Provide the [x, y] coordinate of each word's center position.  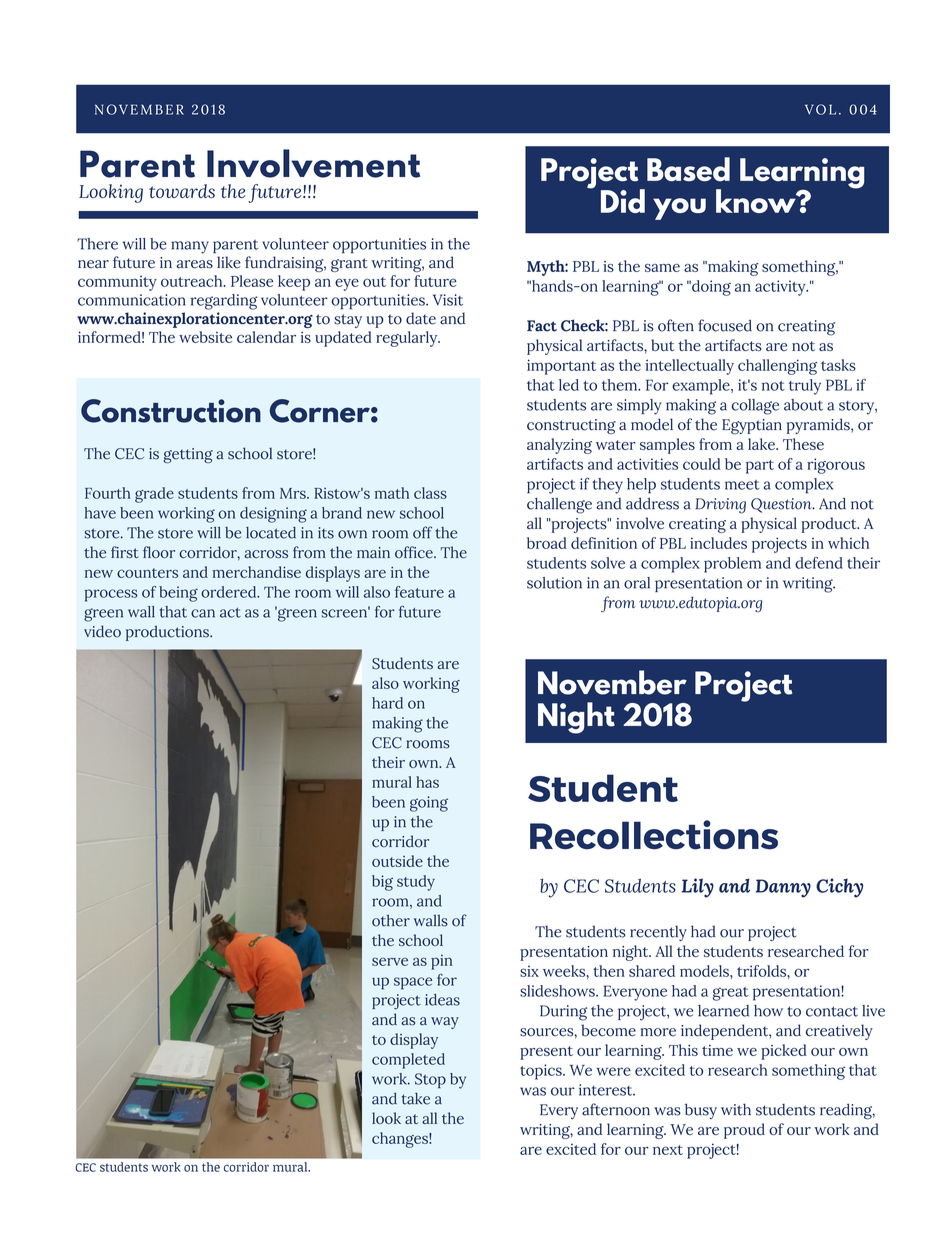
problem [732, 565]
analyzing [559, 446]
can [203, 613]
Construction [171, 411]
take [415, 1099]
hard [387, 703]
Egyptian [752, 426]
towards [182, 191]
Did [623, 201]
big [382, 883]
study [416, 883]
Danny [783, 888]
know [757, 201]
